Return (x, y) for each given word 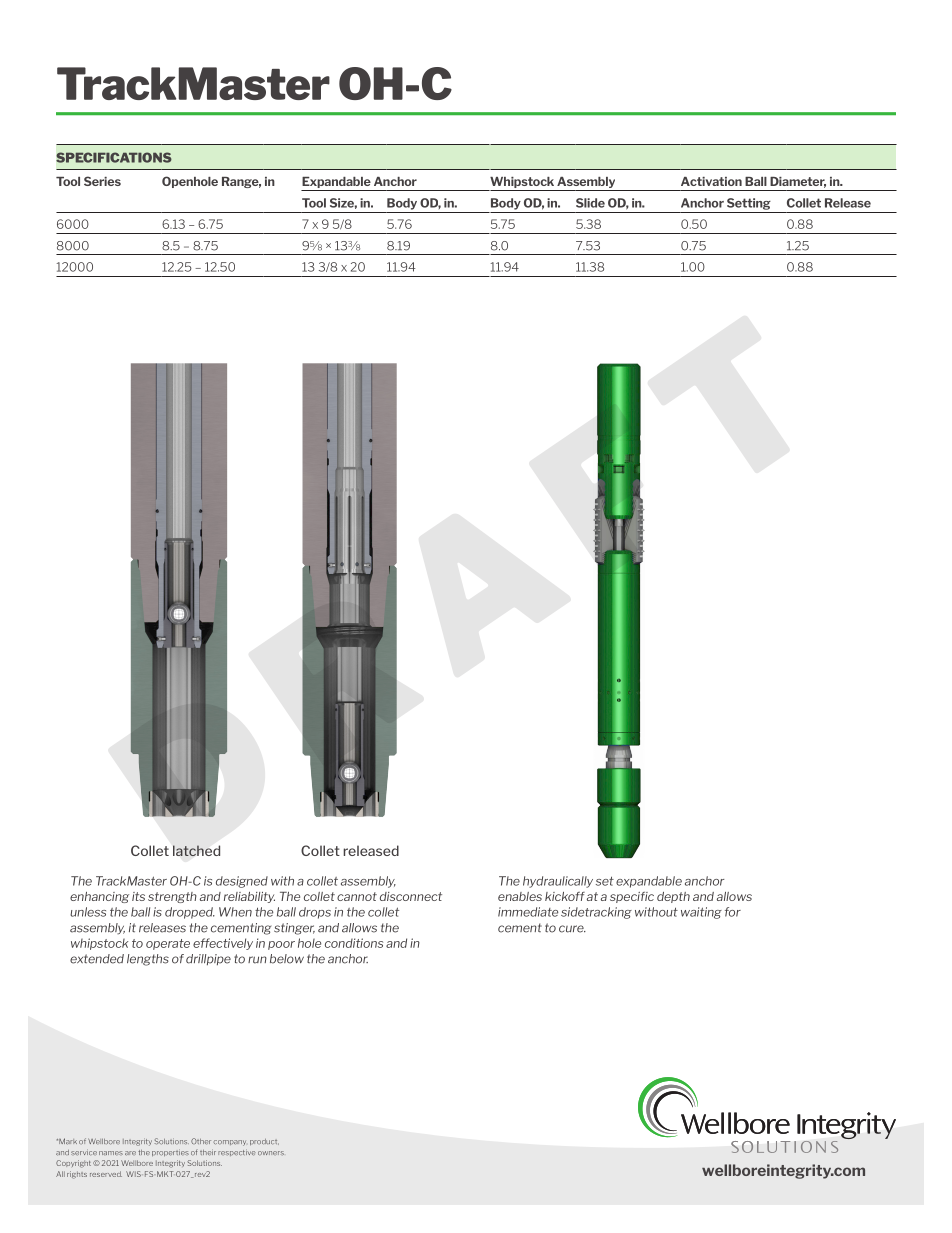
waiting (701, 913)
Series (102, 181)
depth (673, 897)
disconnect (411, 896)
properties (170, 1152)
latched (196, 850)
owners (271, 1153)
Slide (590, 203)
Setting (749, 204)
